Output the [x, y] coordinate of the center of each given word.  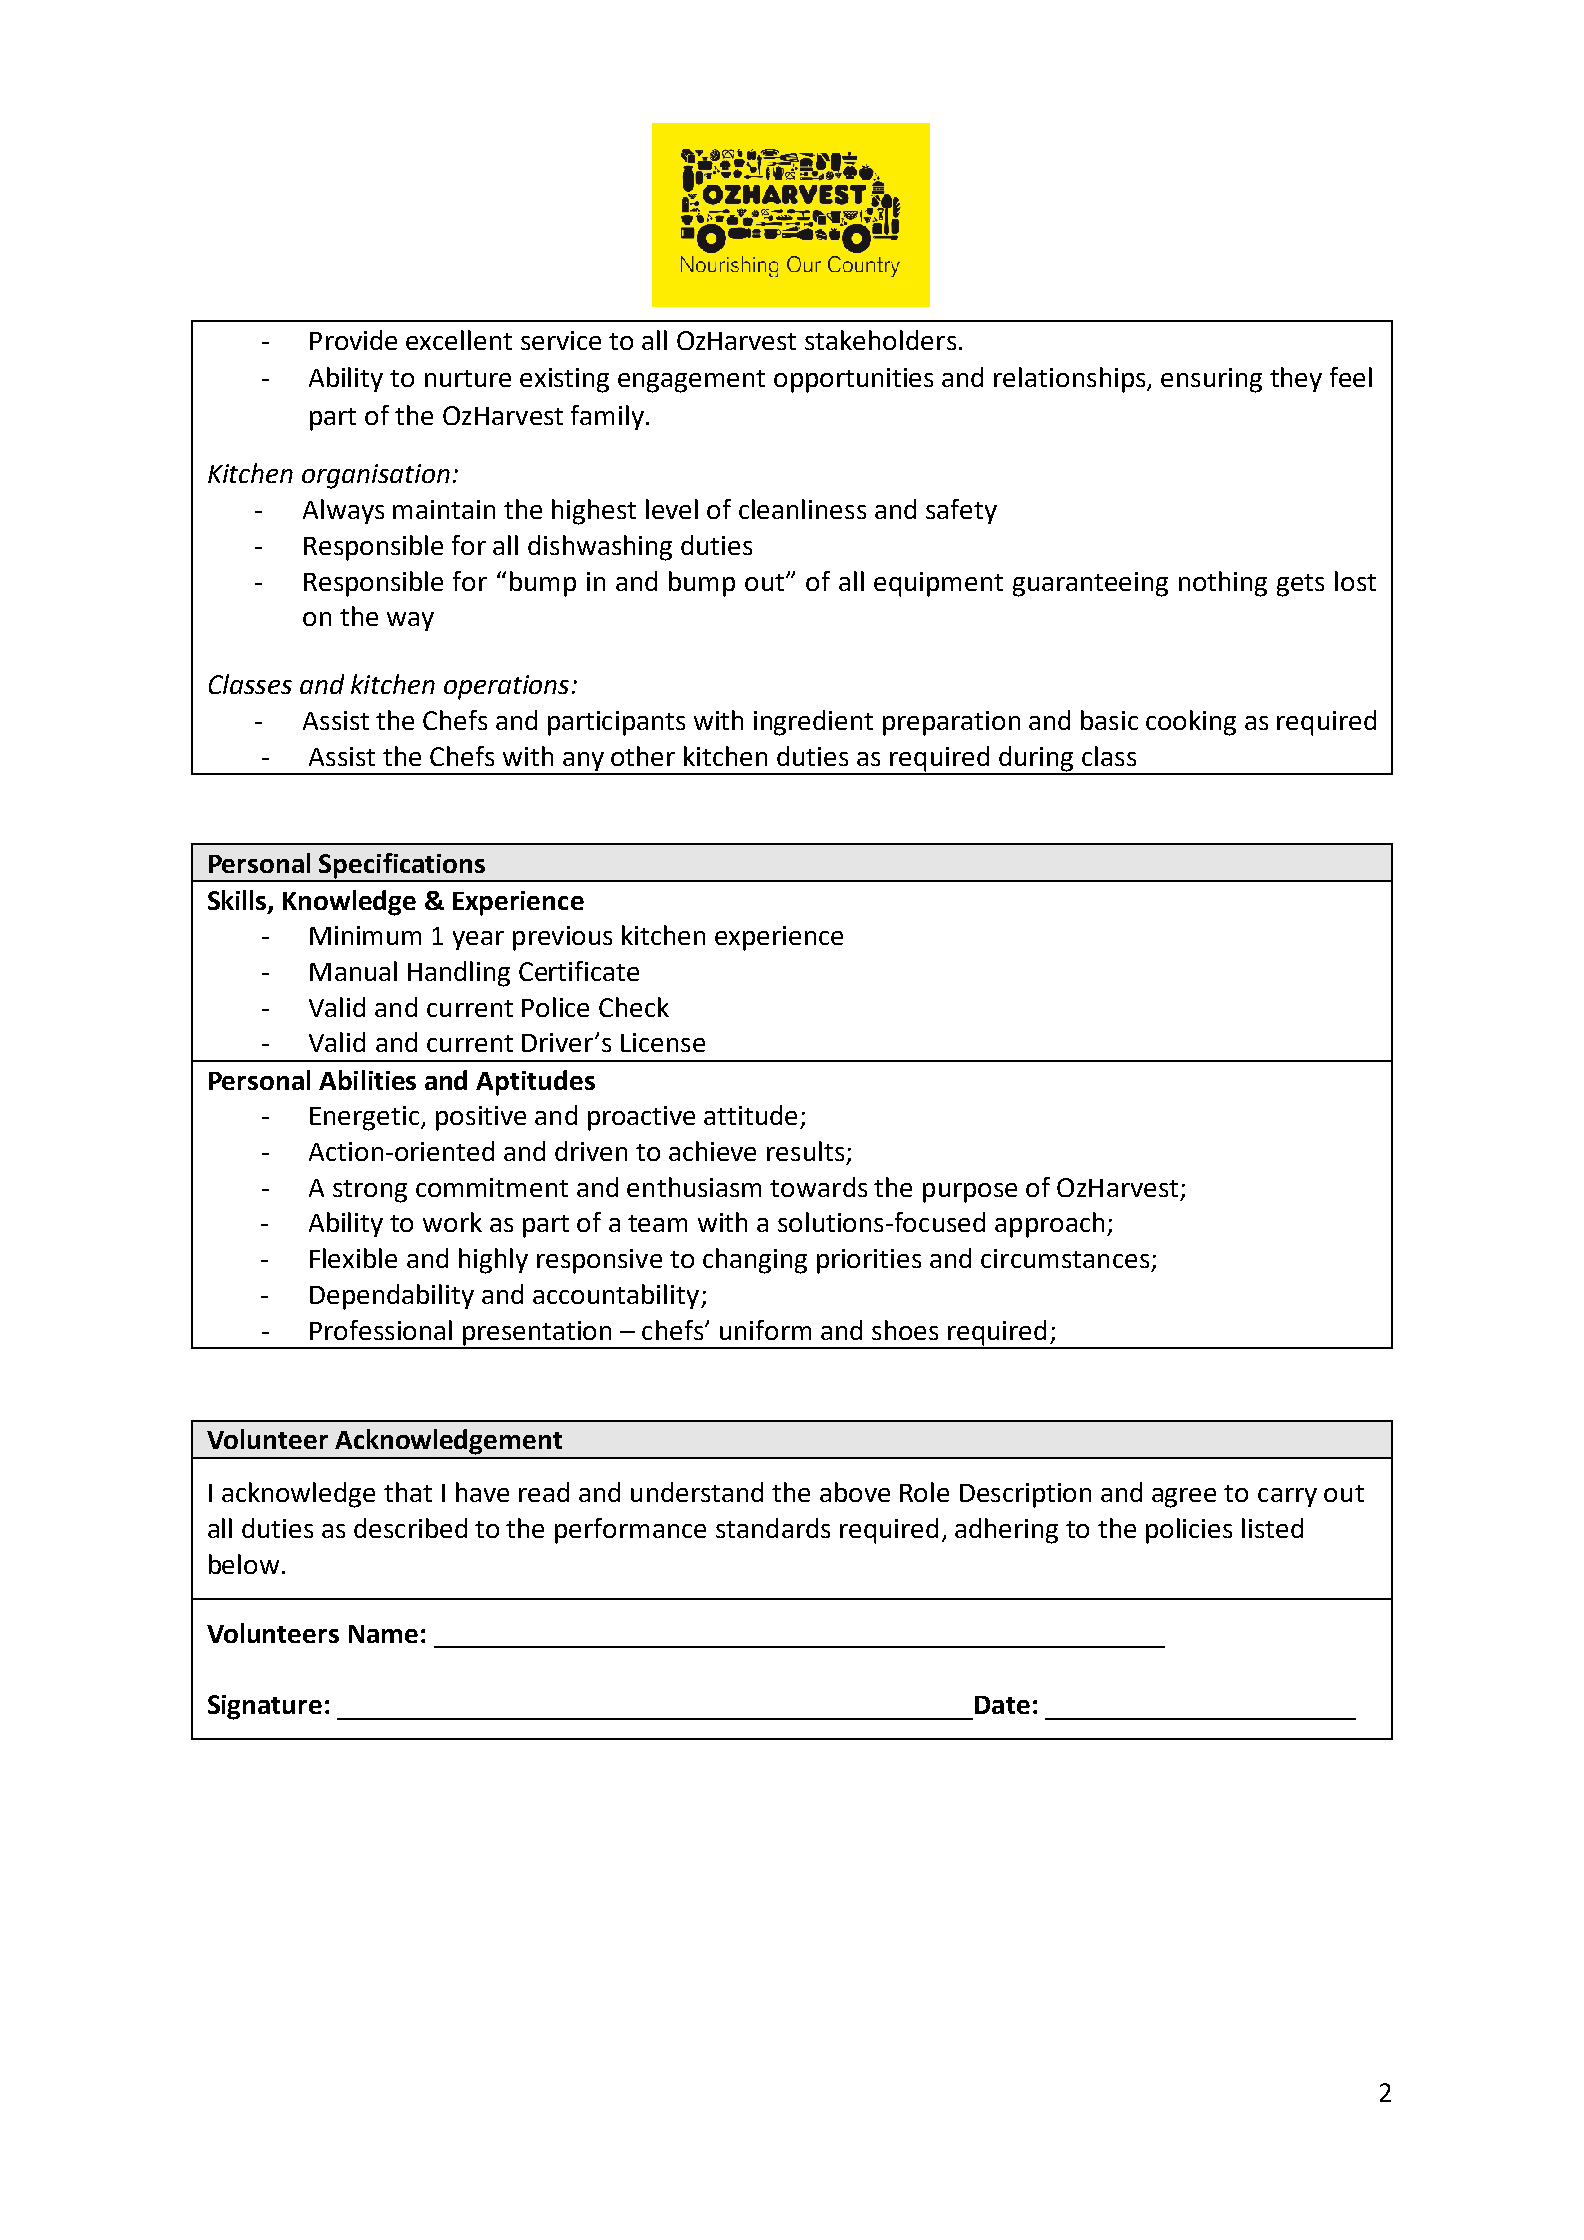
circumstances [1065, 1258]
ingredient [813, 723]
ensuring [1211, 380]
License [663, 1042]
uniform [765, 1330]
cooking [1191, 723]
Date [1002, 1705]
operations [506, 687]
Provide [353, 340]
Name [383, 1634]
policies [1189, 1531]
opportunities [853, 380]
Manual [353, 971]
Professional [381, 1330]
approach [1049, 1225]
